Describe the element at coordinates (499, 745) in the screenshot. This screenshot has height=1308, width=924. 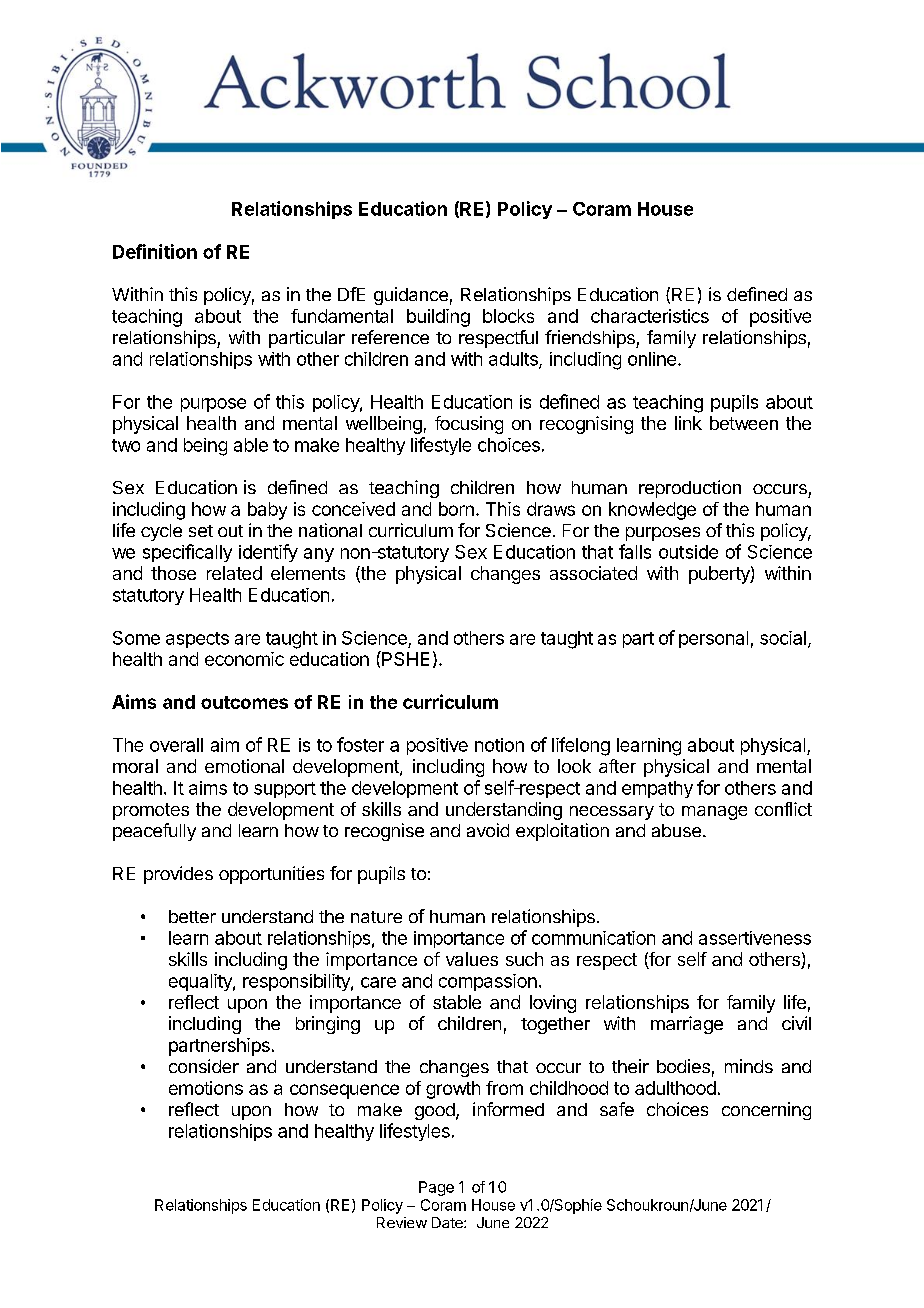
I see `notion` at that location.
